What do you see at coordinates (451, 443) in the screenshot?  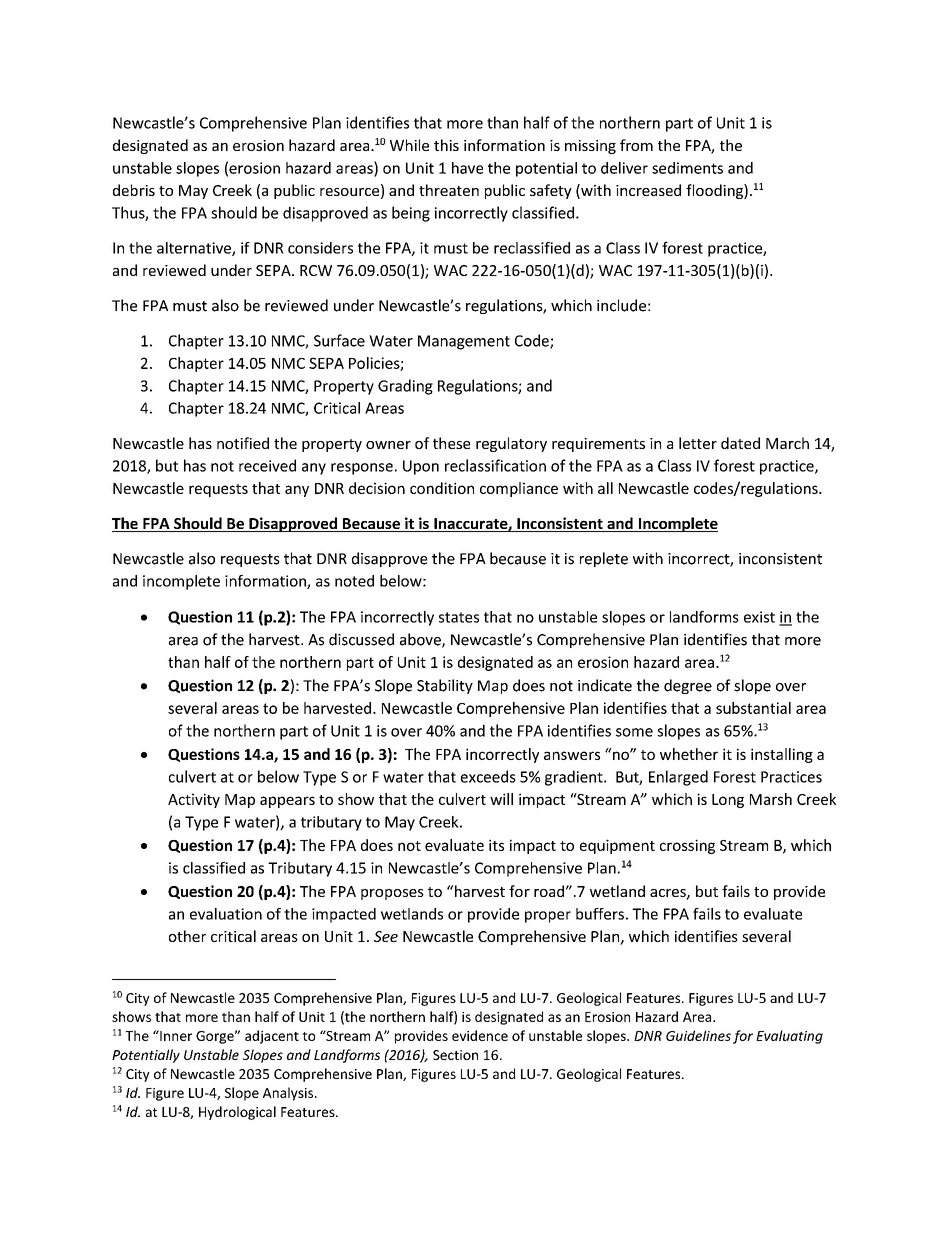 I see `these` at bounding box center [451, 443].
